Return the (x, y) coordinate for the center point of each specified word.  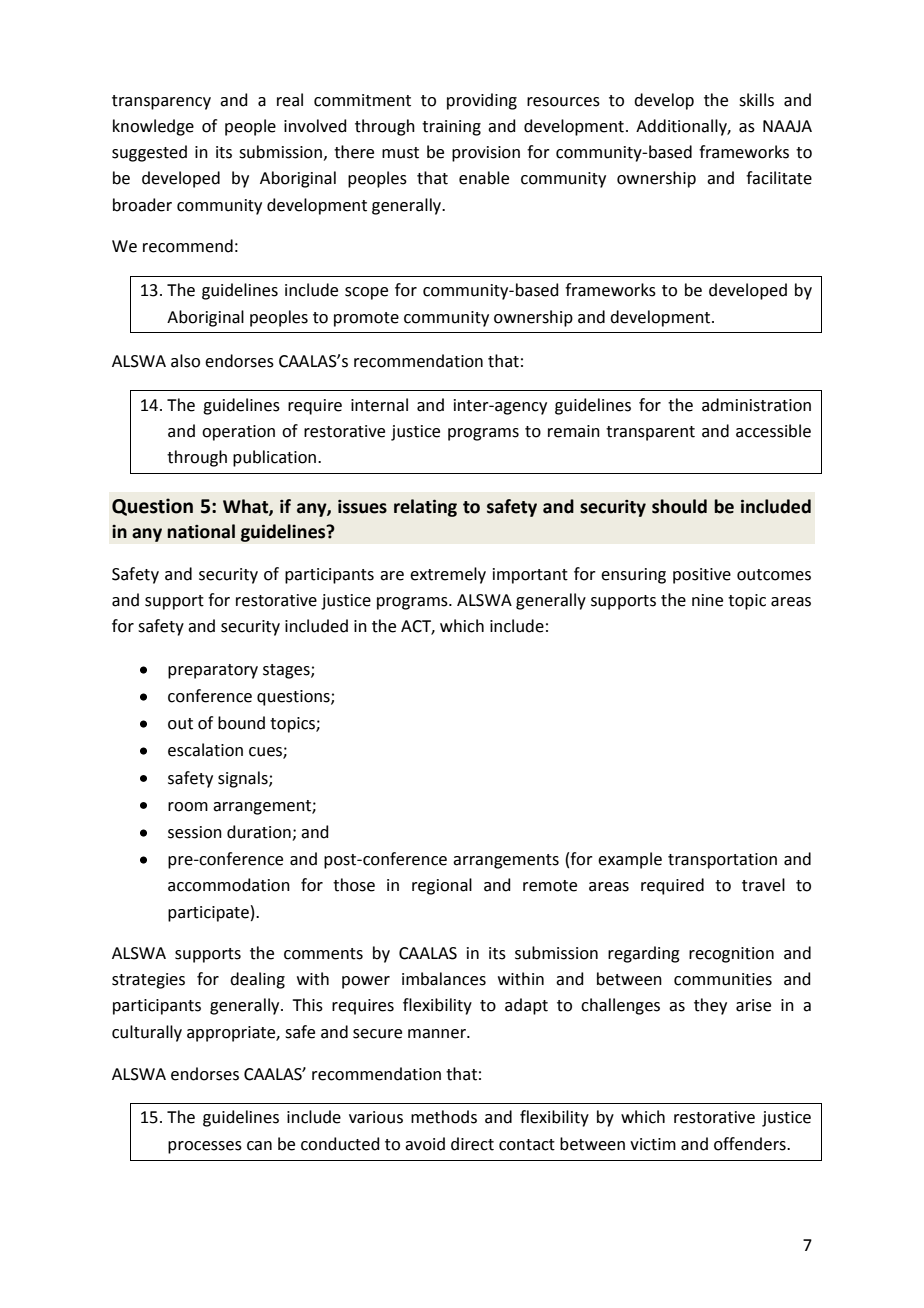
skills (756, 100)
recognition (731, 955)
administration (756, 405)
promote (366, 319)
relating (425, 508)
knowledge (153, 127)
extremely (448, 575)
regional (442, 886)
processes (205, 1147)
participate (208, 914)
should (679, 506)
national (201, 531)
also (185, 361)
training (451, 128)
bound (241, 723)
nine (707, 600)
